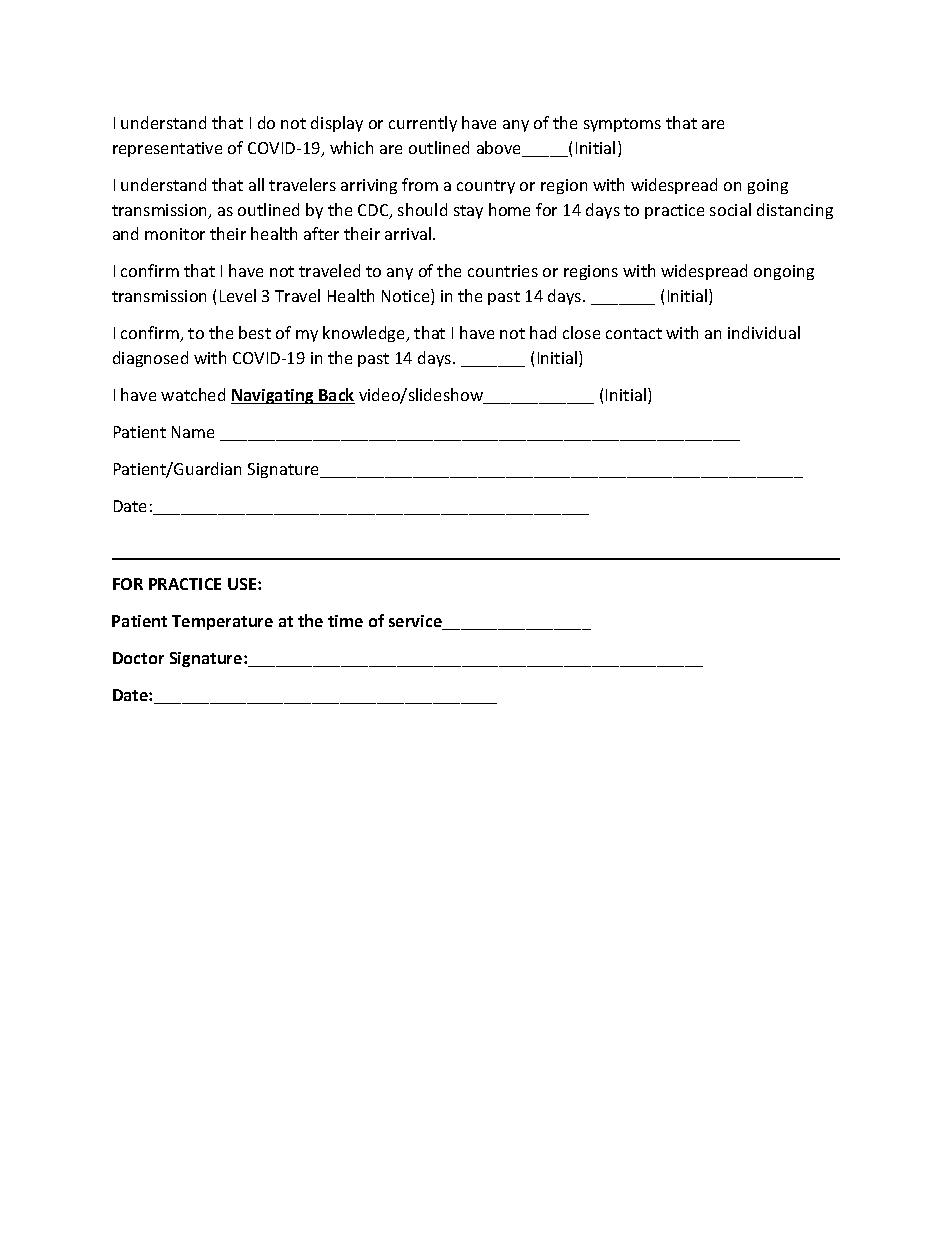  What do you see at coordinates (345, 621) in the image?
I see `time` at bounding box center [345, 621].
